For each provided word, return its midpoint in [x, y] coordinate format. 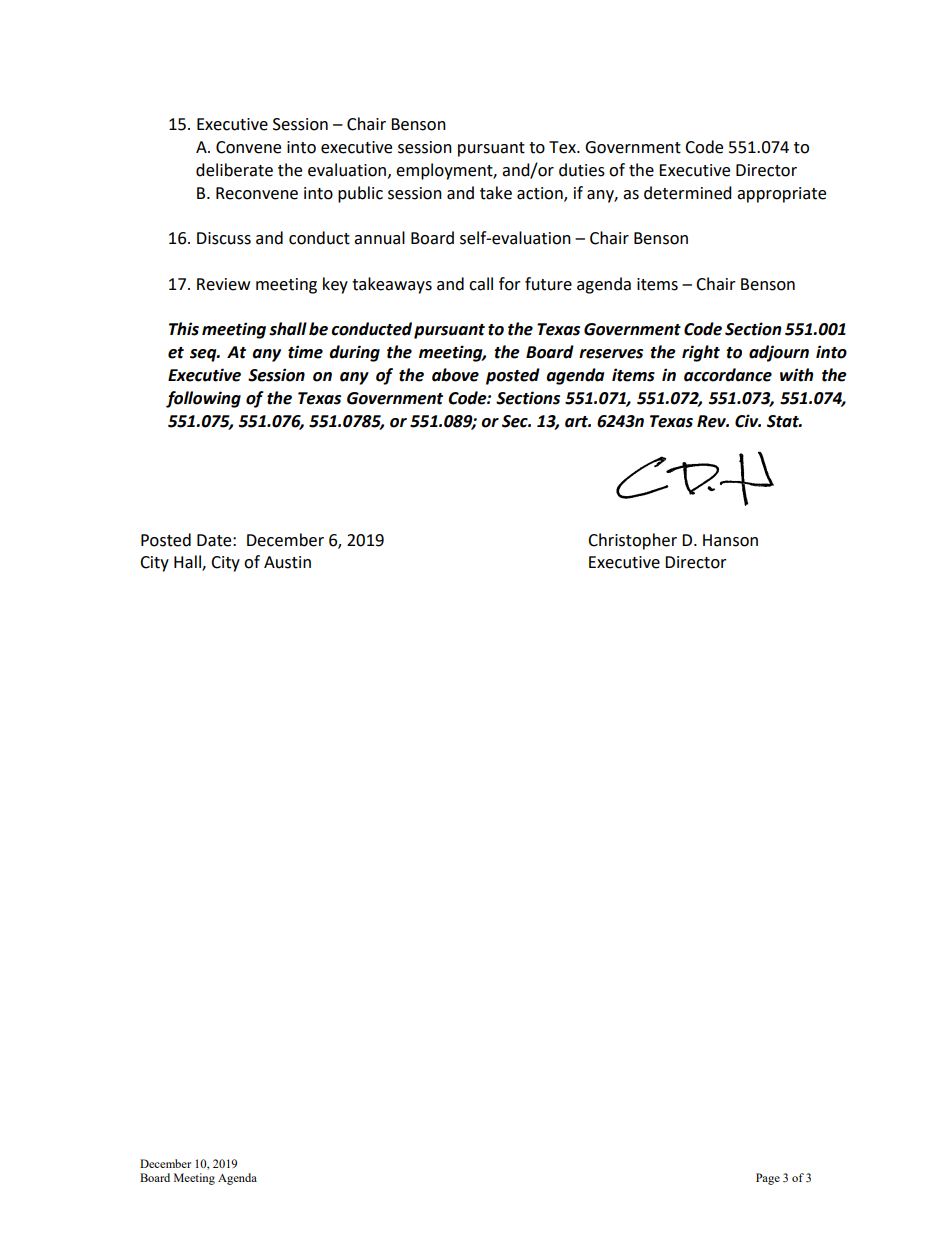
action [541, 194]
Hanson [730, 540]
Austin [287, 562]
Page [768, 1179]
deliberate [234, 170]
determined [688, 193]
